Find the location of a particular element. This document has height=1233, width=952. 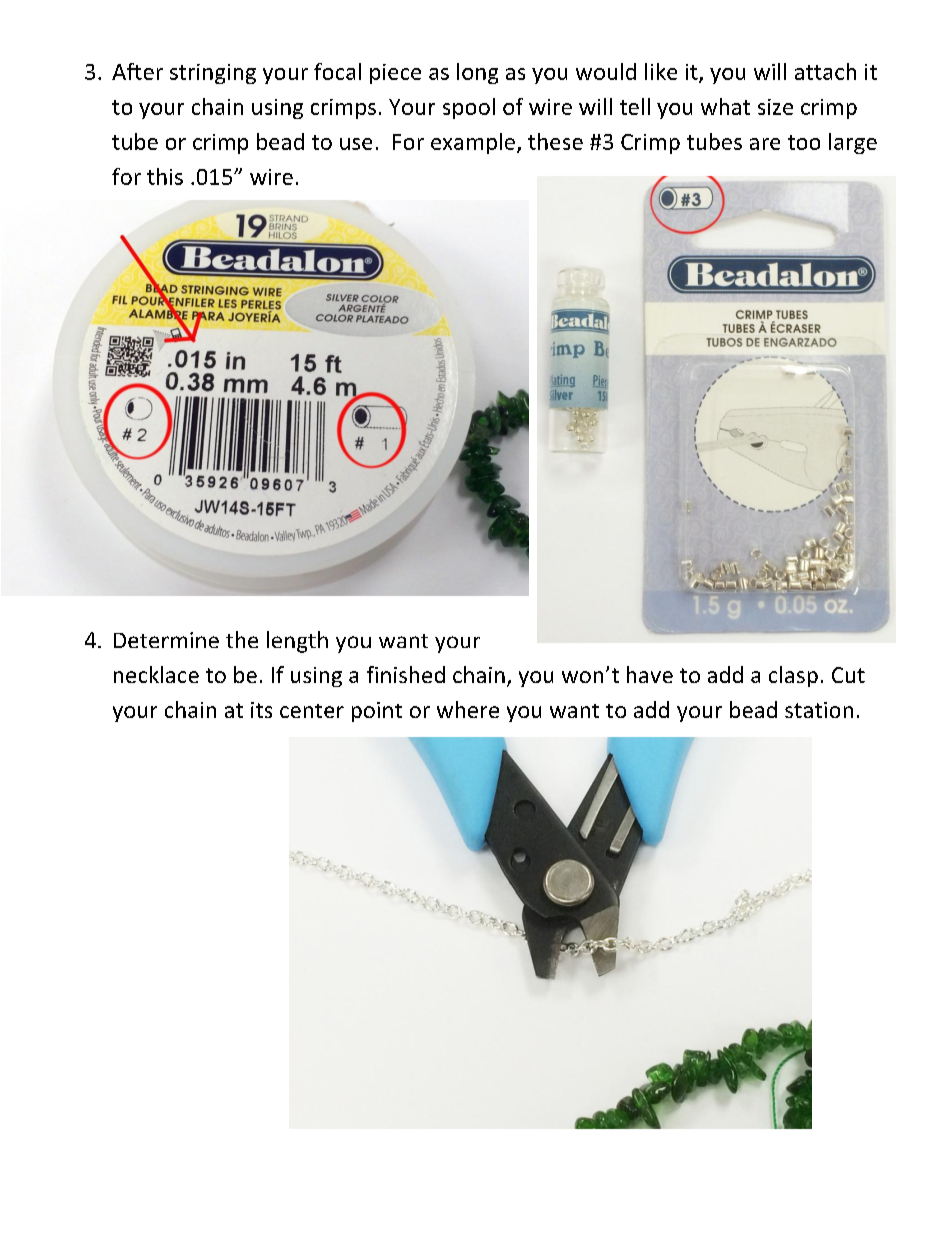

size is located at coordinates (775, 107).
